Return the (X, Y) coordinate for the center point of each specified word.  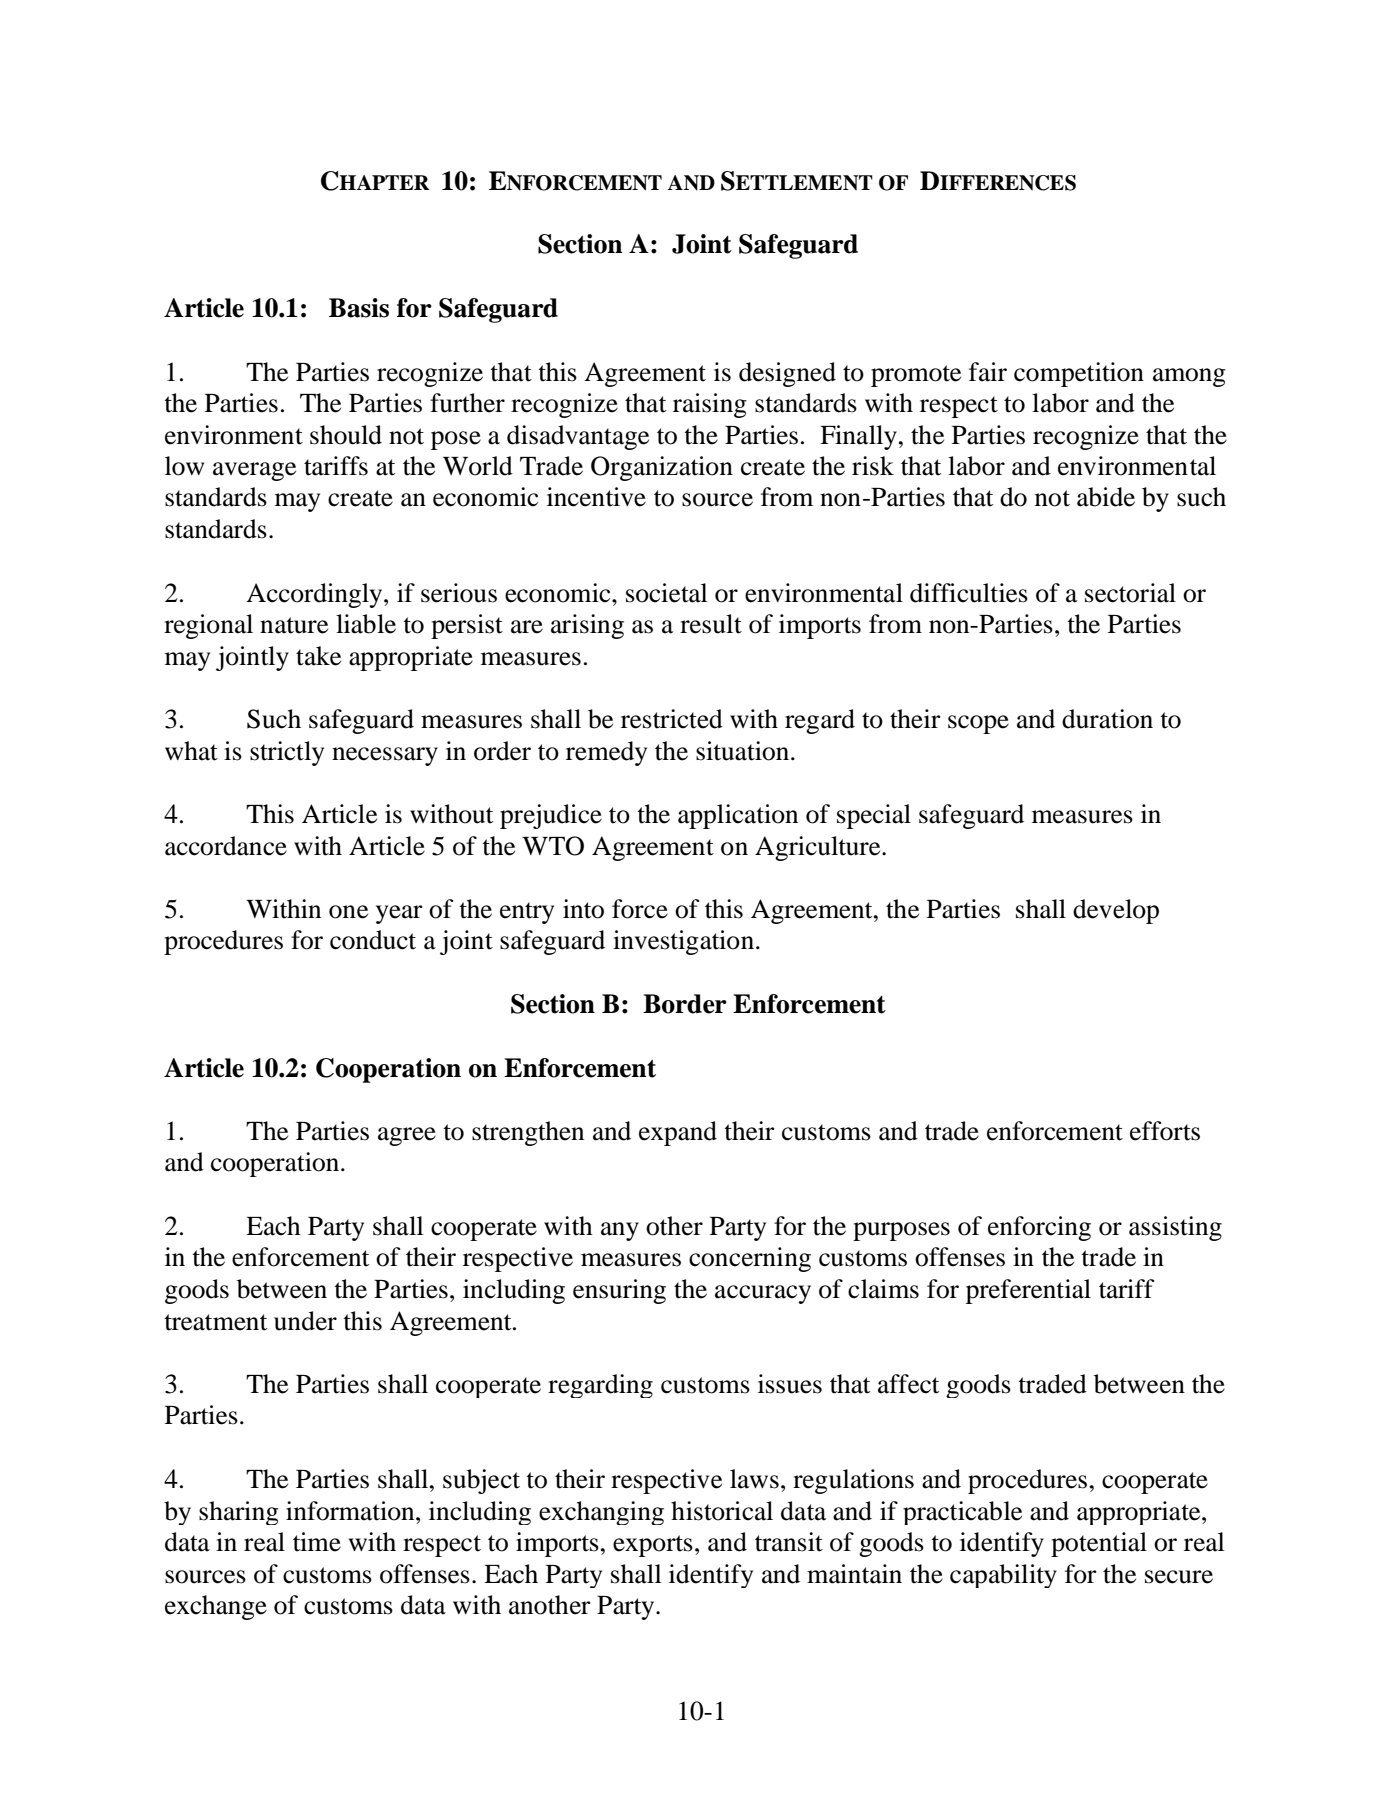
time (317, 1542)
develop (1116, 911)
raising (710, 405)
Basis (359, 308)
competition (1079, 374)
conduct (373, 940)
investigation (685, 942)
